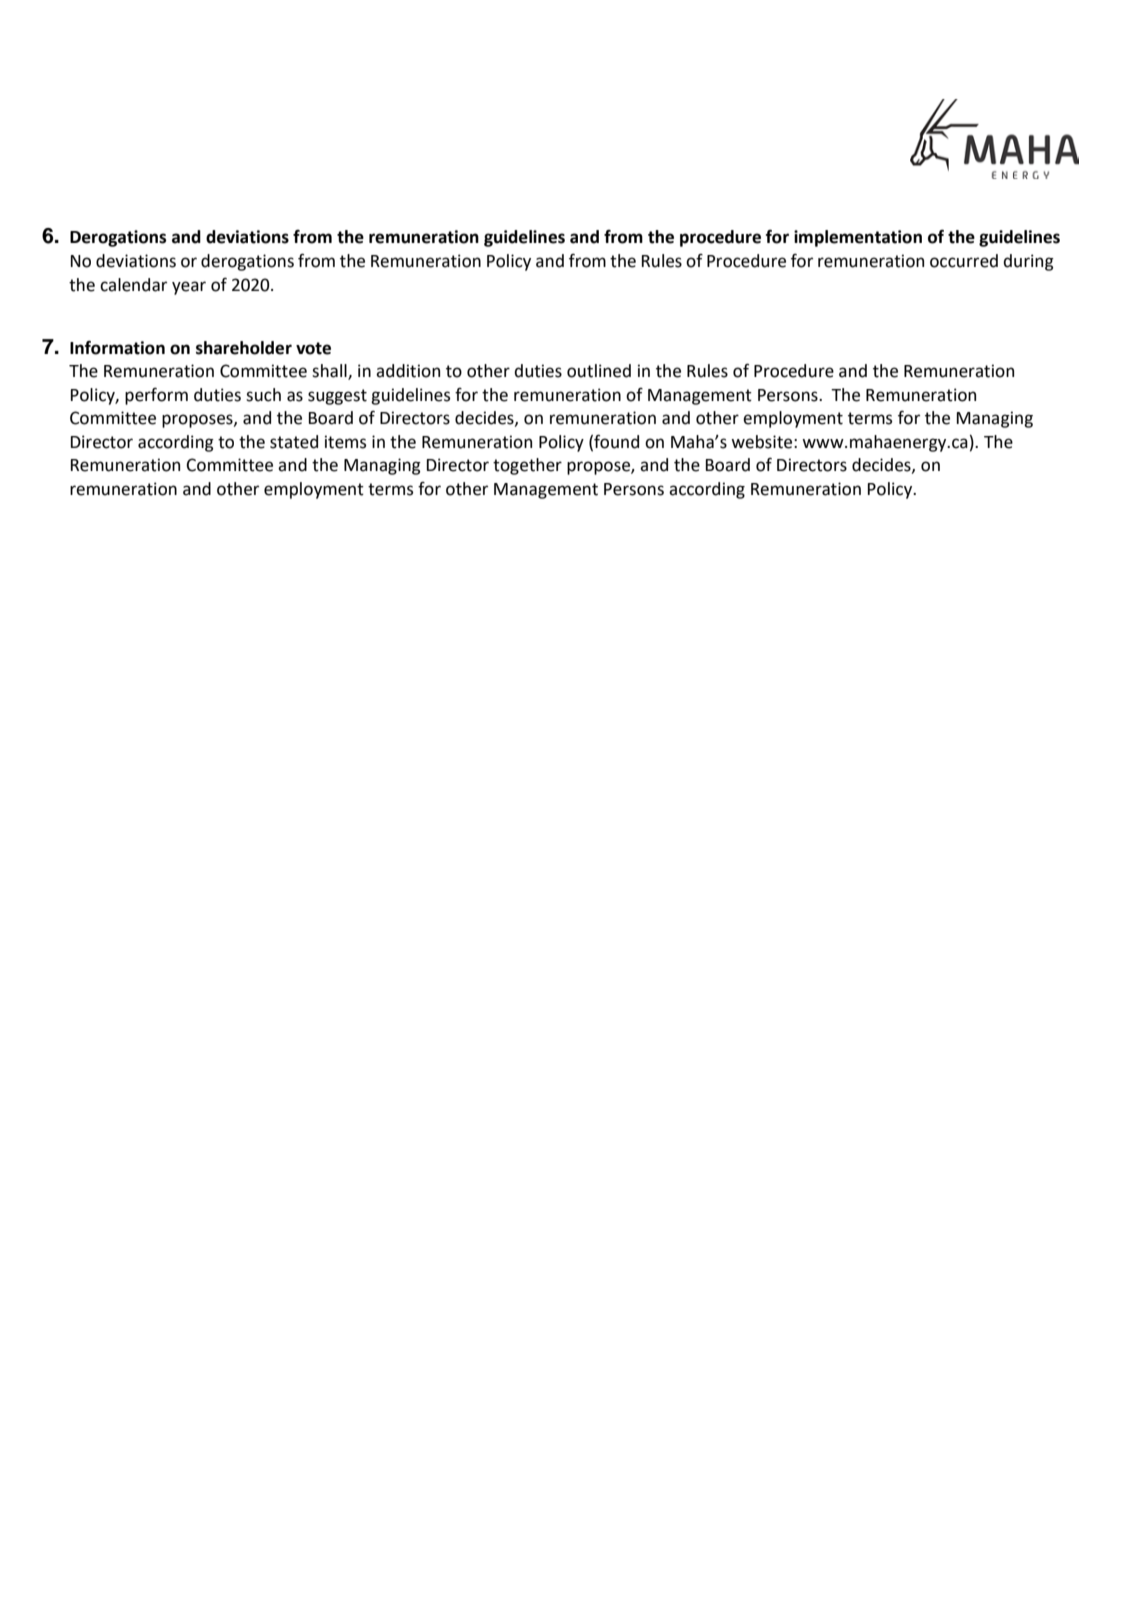  Describe the element at coordinates (294, 442) in the screenshot. I see `stated` at that location.
